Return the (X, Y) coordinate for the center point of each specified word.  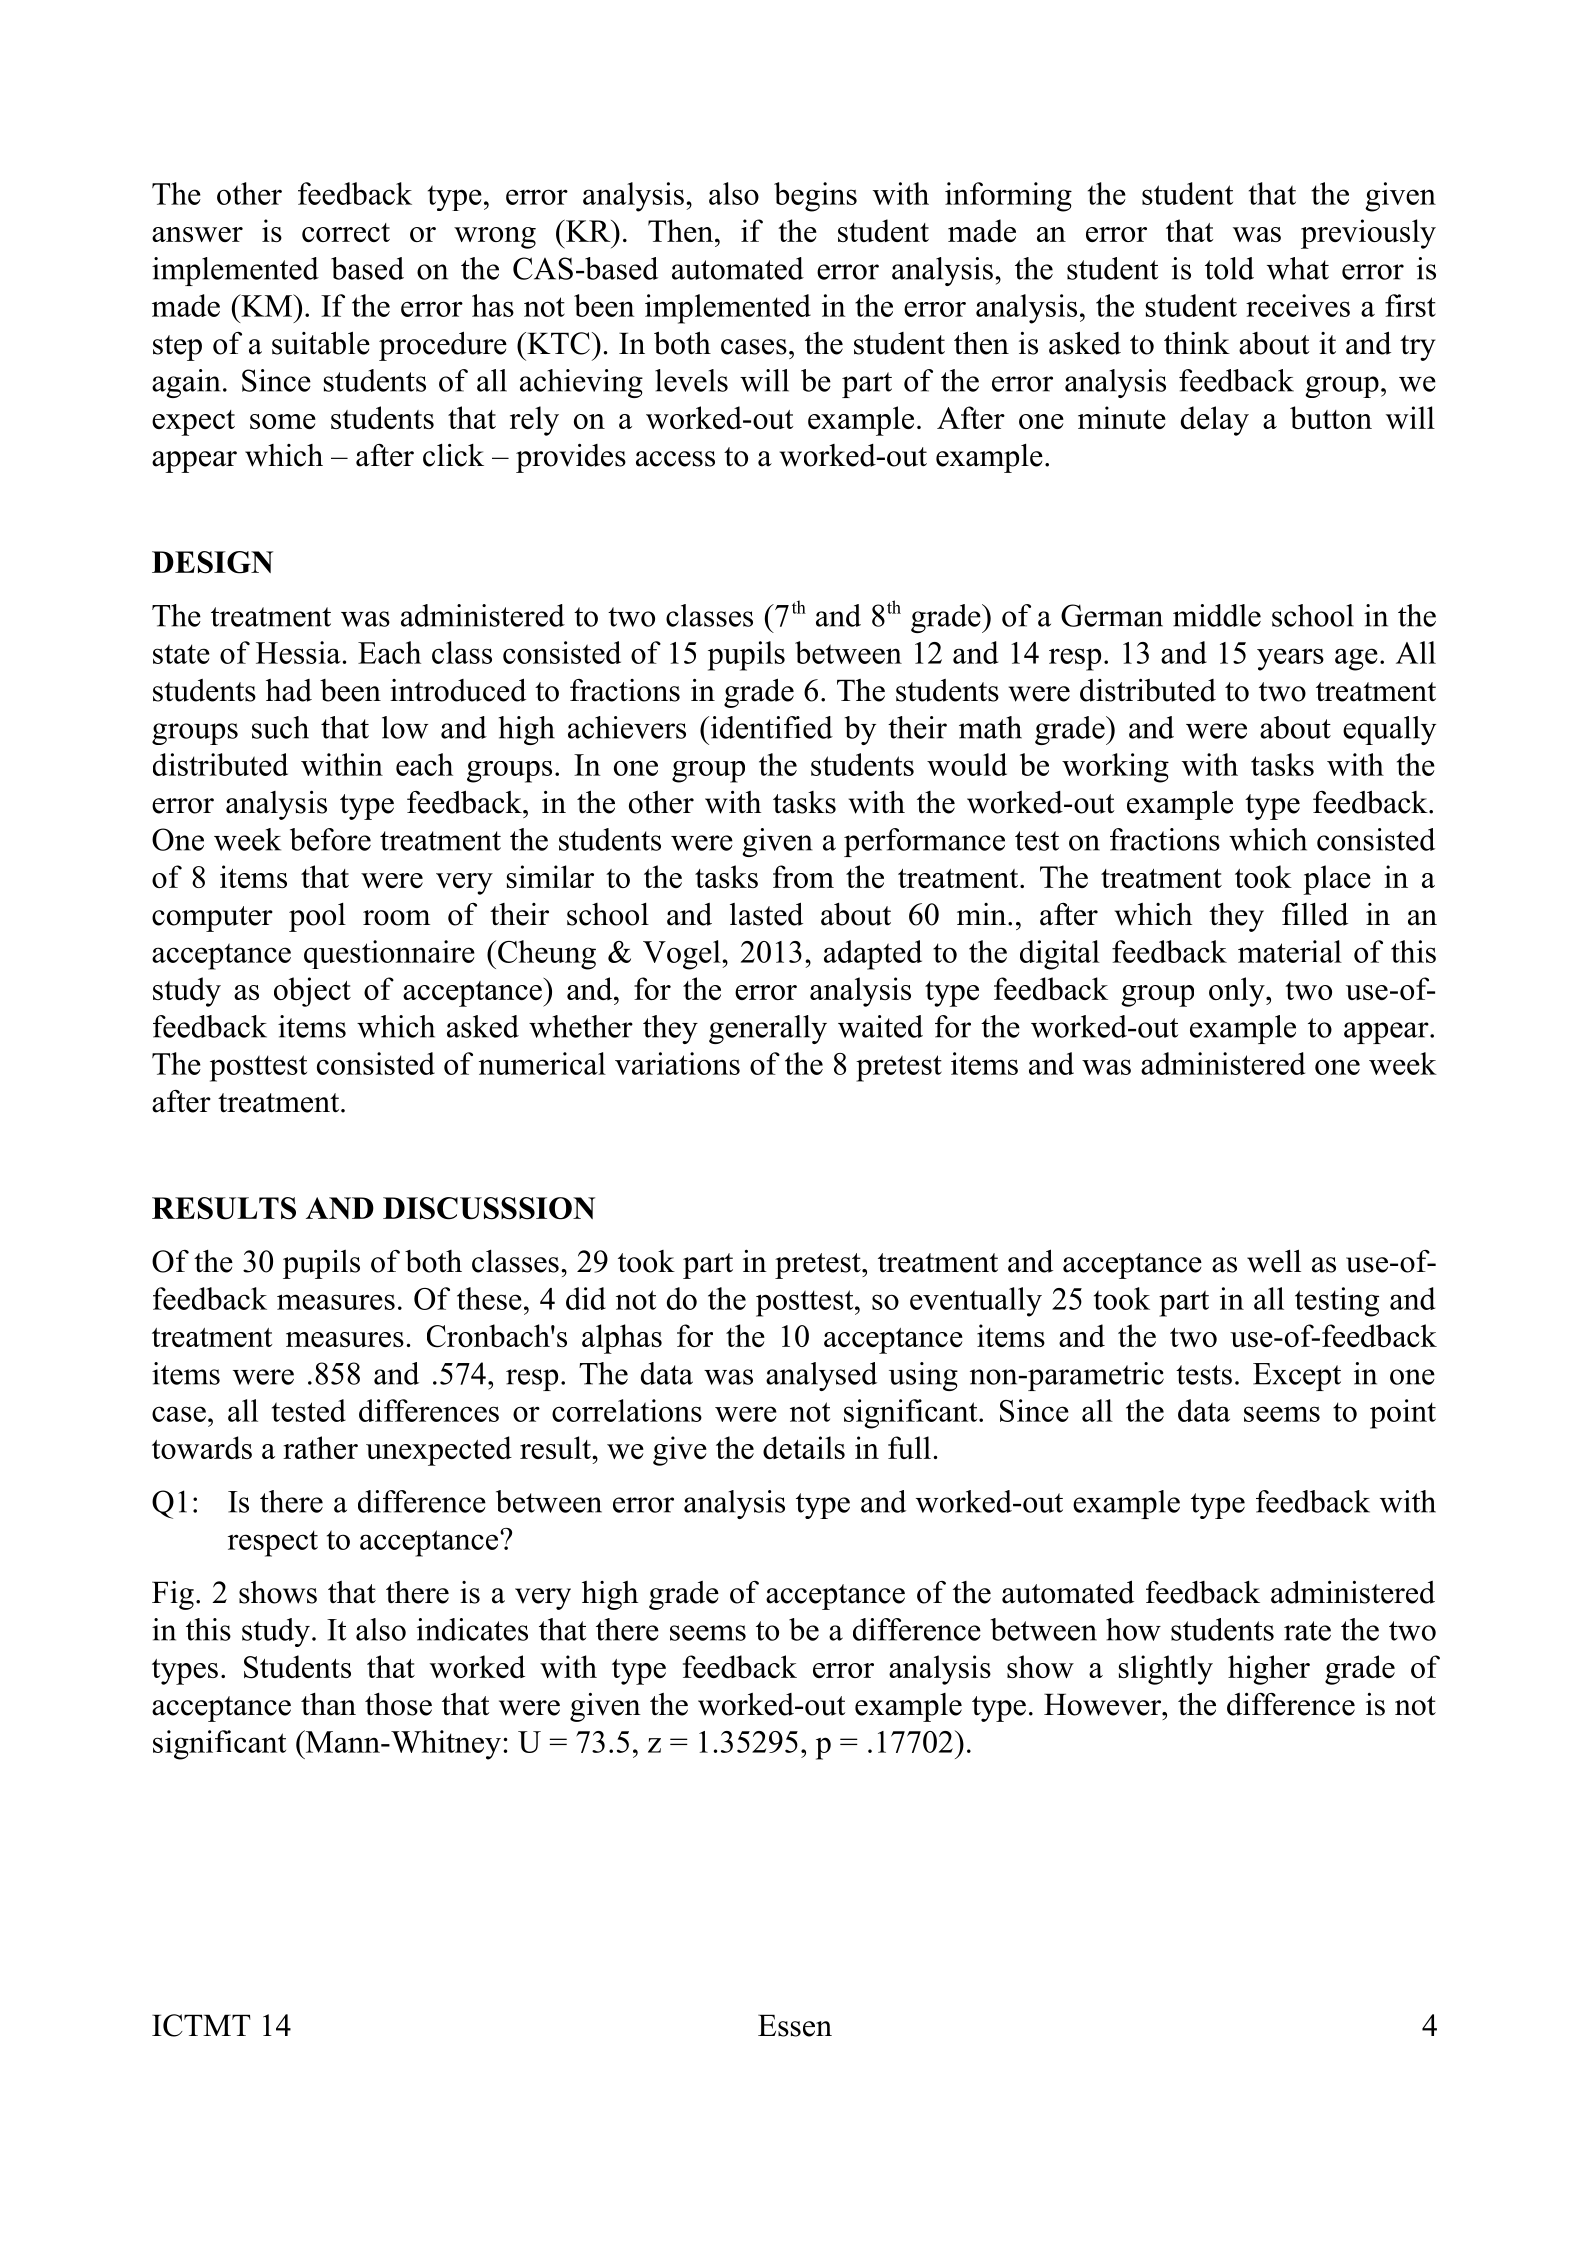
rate (1307, 1631)
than (328, 1704)
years (1290, 659)
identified (770, 727)
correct (346, 232)
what (1298, 268)
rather (320, 1447)
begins (815, 197)
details (804, 1447)
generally (768, 1029)
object (312, 992)
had (289, 690)
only (1238, 992)
